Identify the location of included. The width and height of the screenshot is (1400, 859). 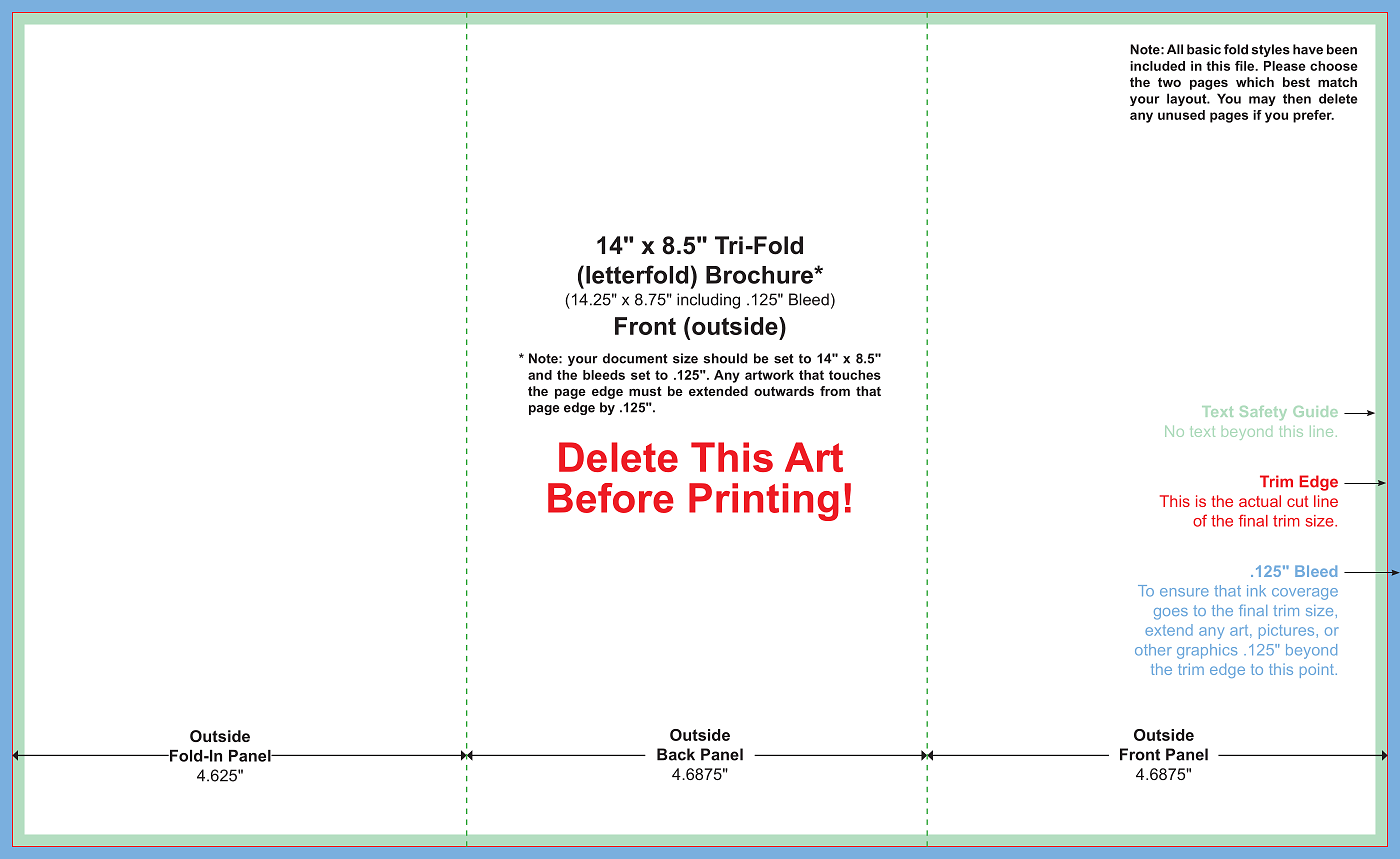
(1157, 66).
